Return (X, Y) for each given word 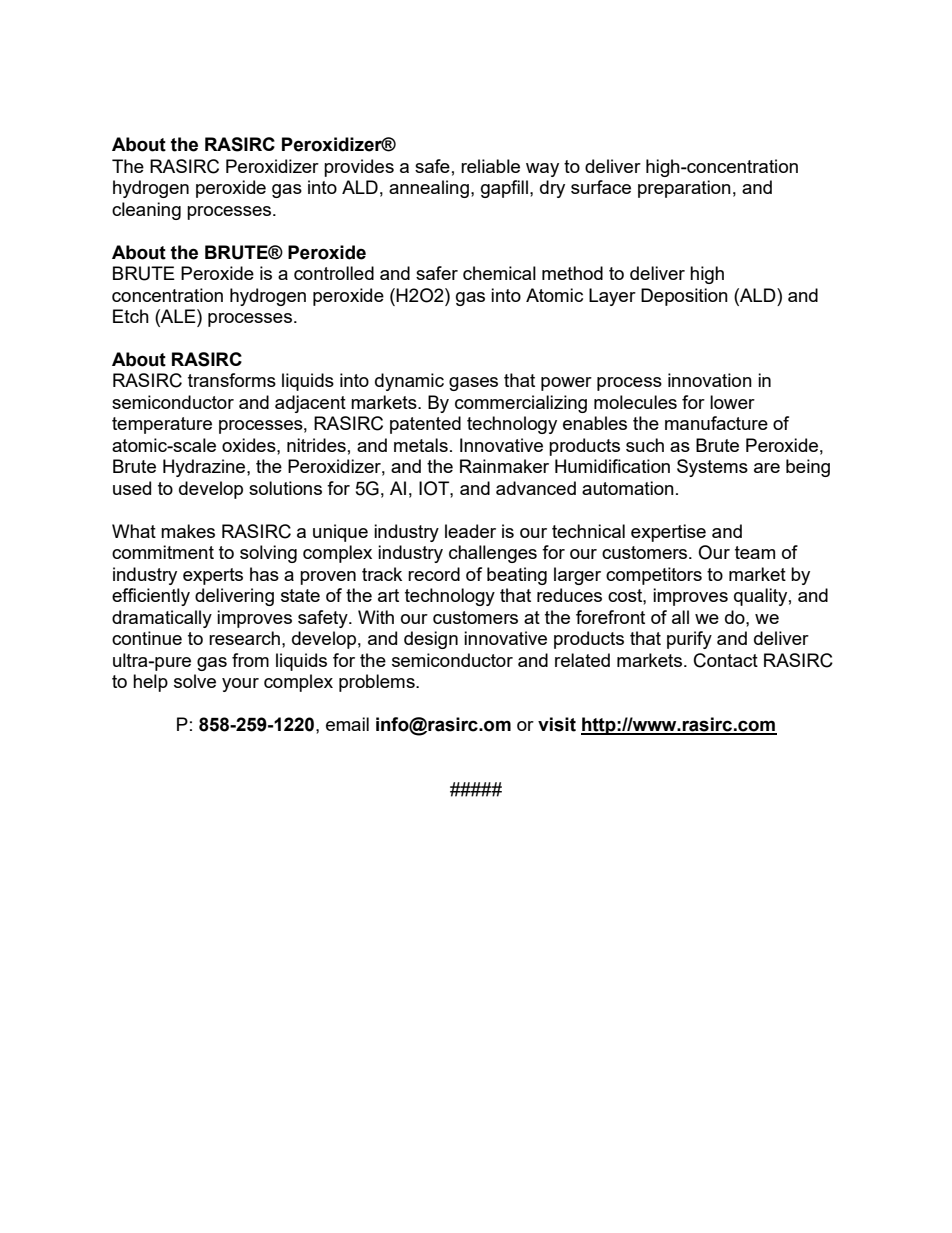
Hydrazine (205, 468)
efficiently (151, 597)
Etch (131, 316)
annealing (429, 189)
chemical (499, 273)
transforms (232, 380)
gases (473, 384)
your (240, 685)
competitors (654, 576)
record (434, 574)
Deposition (684, 297)
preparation (684, 189)
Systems (712, 468)
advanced (536, 488)
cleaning (146, 211)
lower (732, 402)
